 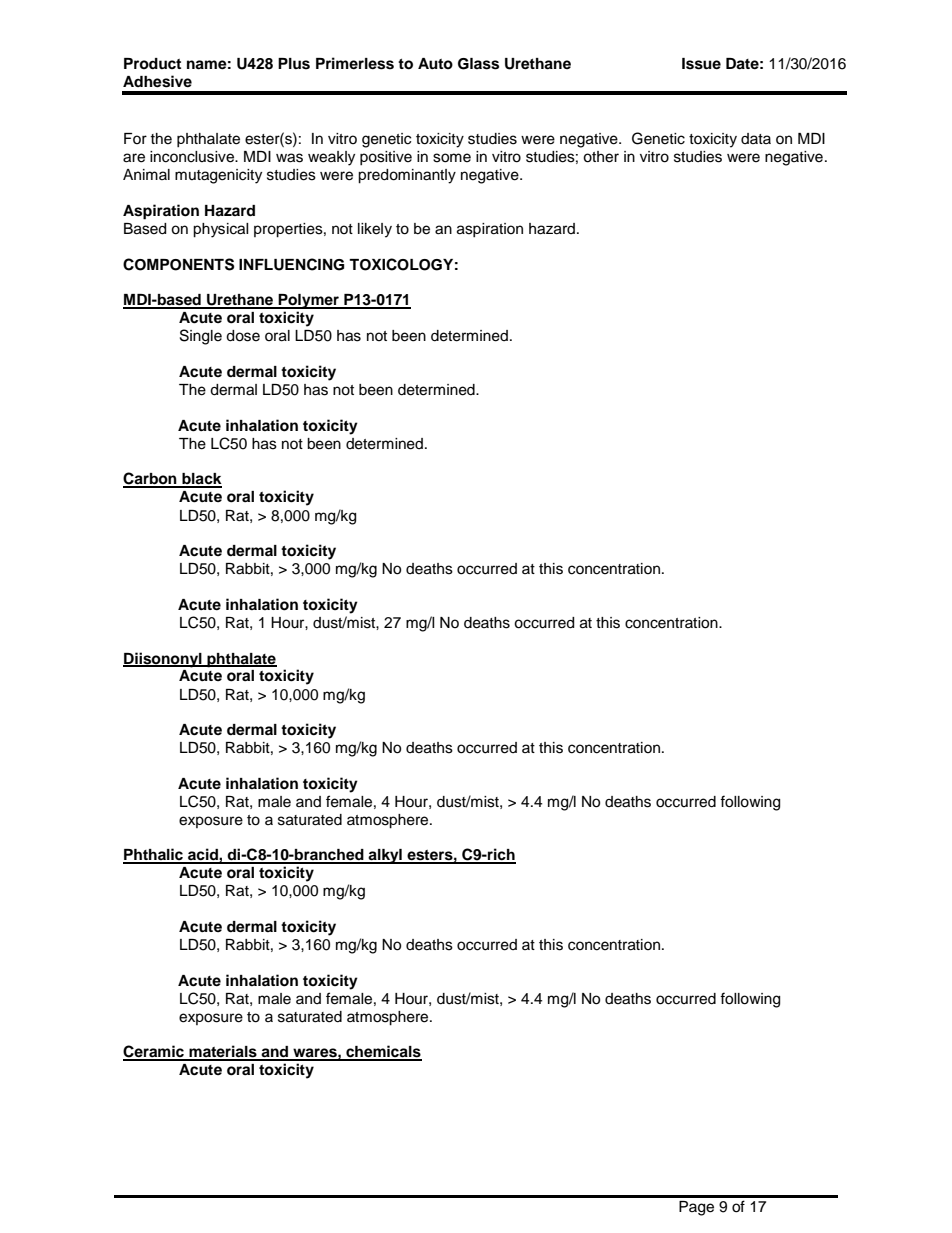 I want to click on other, so click(x=601, y=157).
